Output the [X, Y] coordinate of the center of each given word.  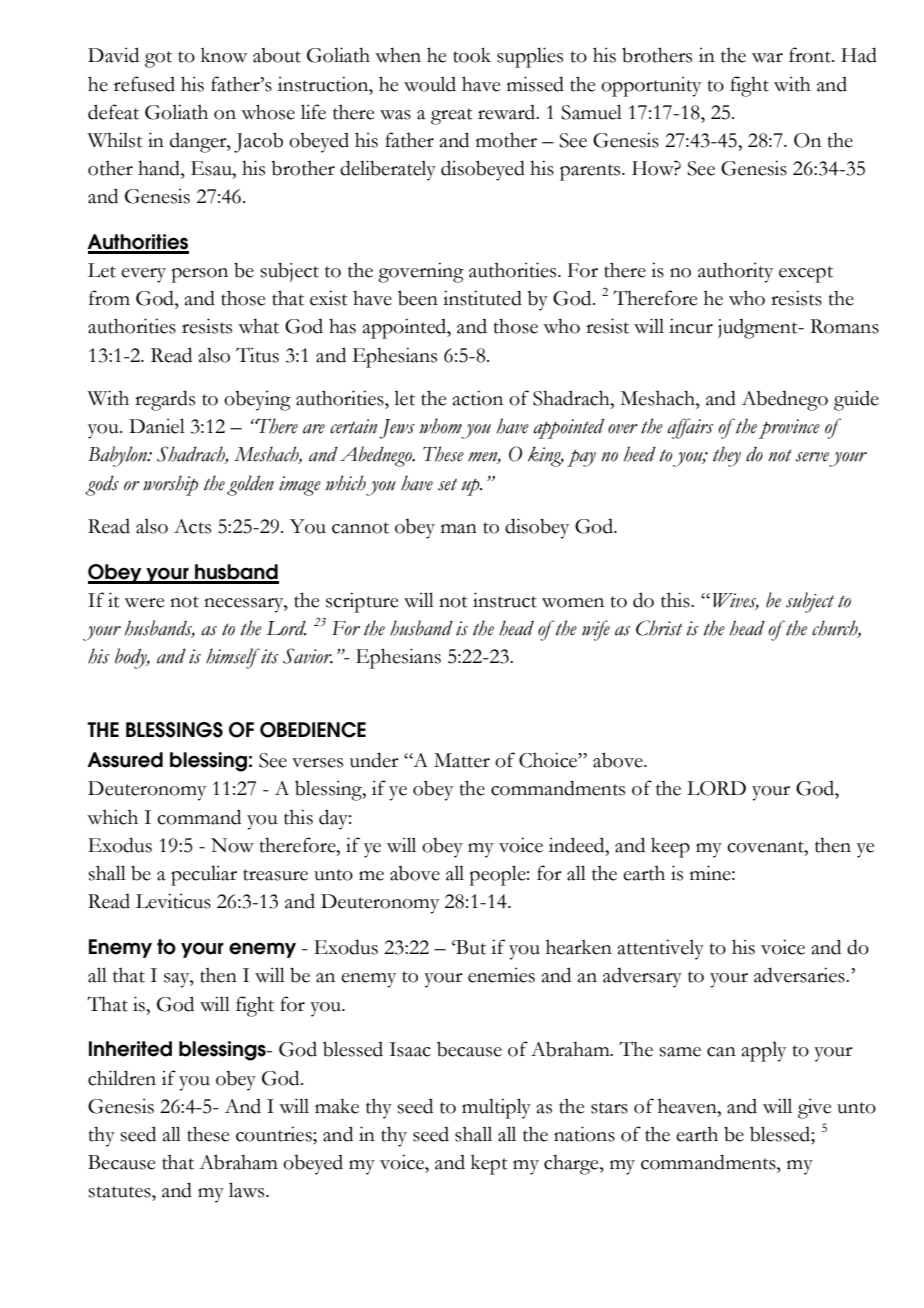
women [573, 603]
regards [165, 400]
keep [670, 847]
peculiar [204, 875]
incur [691, 326]
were [144, 603]
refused [144, 84]
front [811, 55]
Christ [659, 628]
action [478, 398]
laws [248, 1190]
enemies [501, 975]
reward [508, 112]
